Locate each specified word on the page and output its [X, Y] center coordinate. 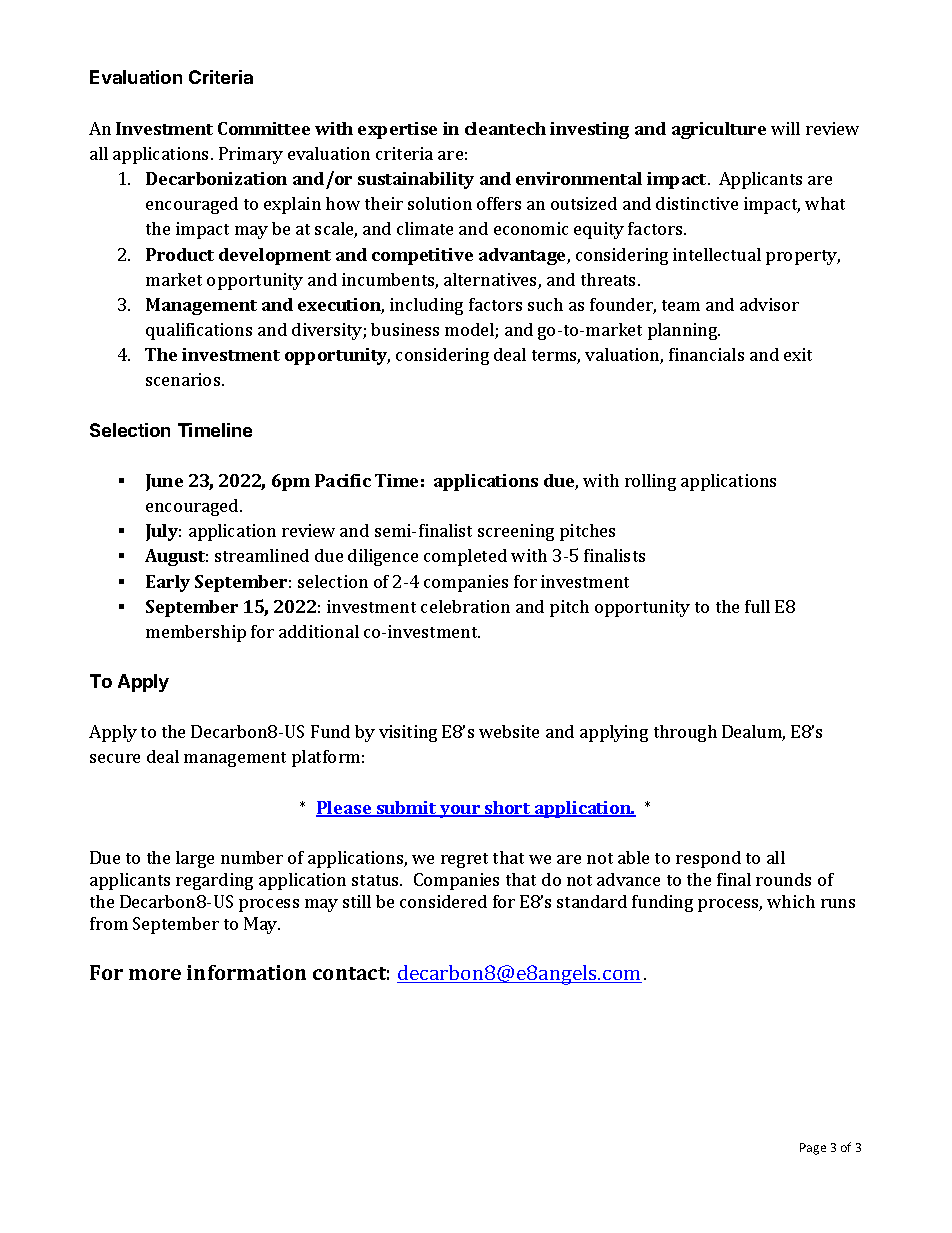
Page [813, 1149]
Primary [251, 155]
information [246, 972]
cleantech [505, 128]
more [155, 974]
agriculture [719, 130]
